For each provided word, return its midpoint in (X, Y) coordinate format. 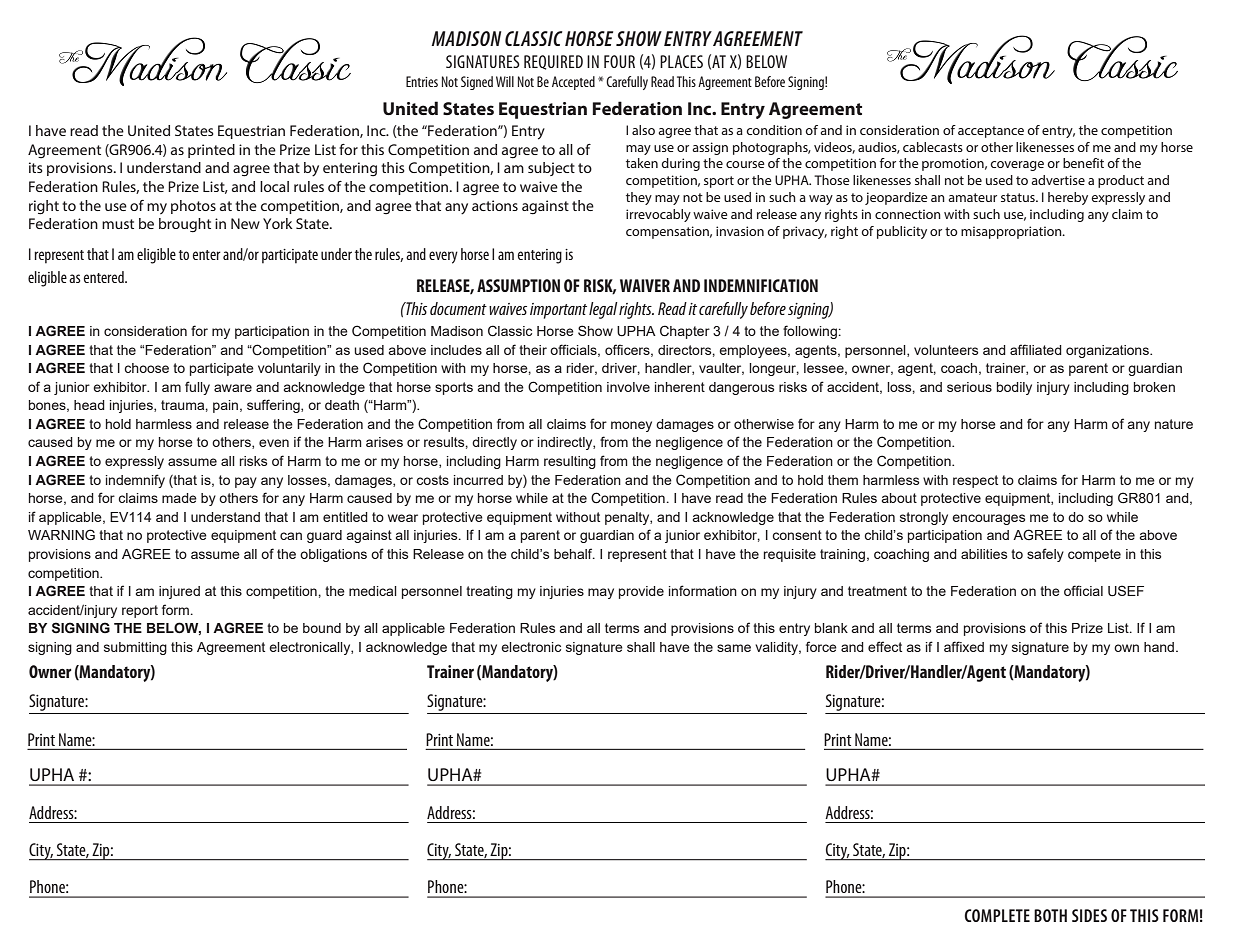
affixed (964, 646)
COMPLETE (997, 915)
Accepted (573, 83)
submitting (135, 648)
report (140, 611)
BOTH (1050, 915)
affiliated (1036, 349)
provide (641, 592)
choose (146, 368)
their (533, 350)
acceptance (991, 132)
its (36, 167)
